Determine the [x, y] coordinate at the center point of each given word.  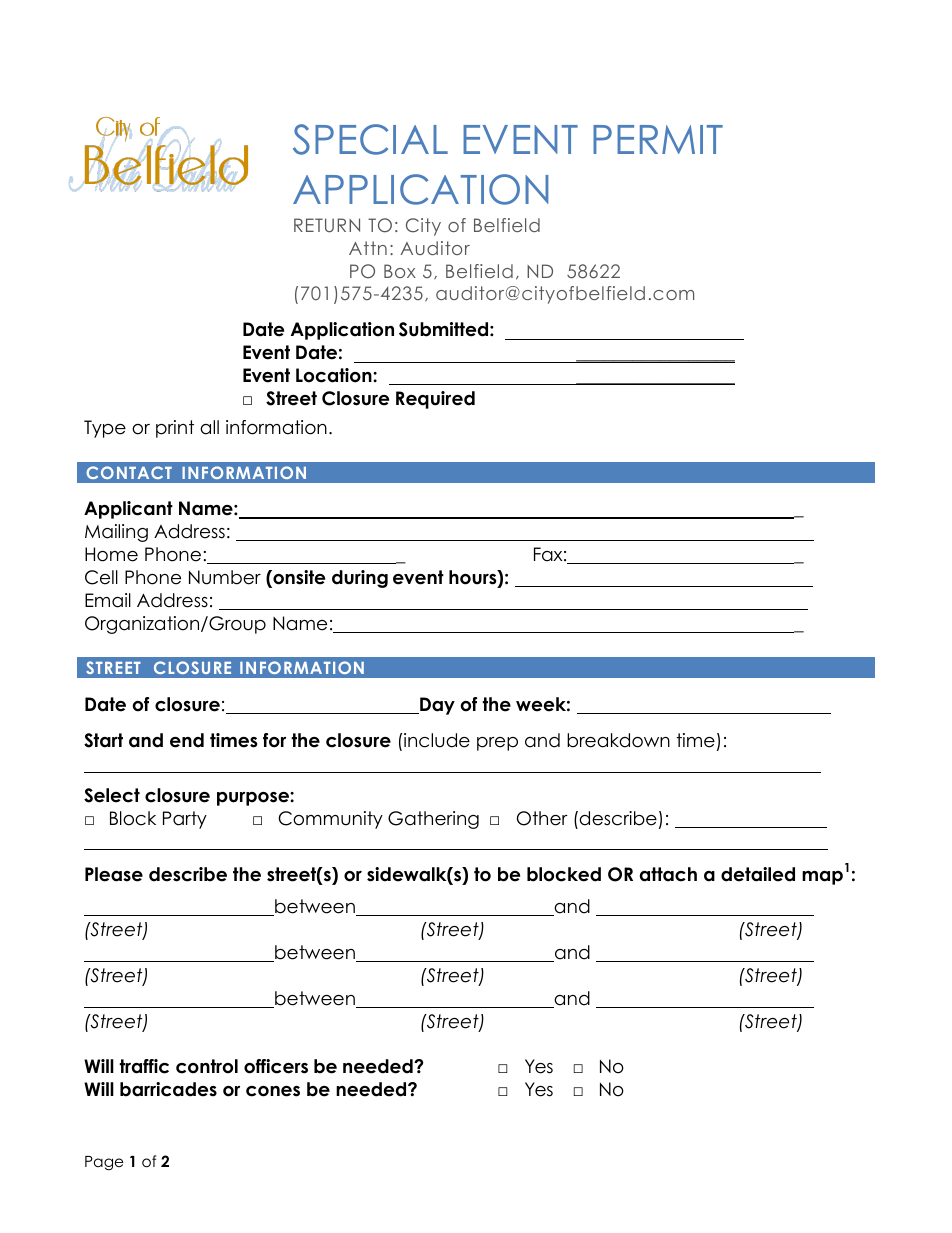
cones [273, 1091]
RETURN [327, 225]
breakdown [618, 740]
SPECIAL [370, 139]
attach [668, 874]
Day [436, 706]
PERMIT [658, 139]
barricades [168, 1089]
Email [108, 600]
